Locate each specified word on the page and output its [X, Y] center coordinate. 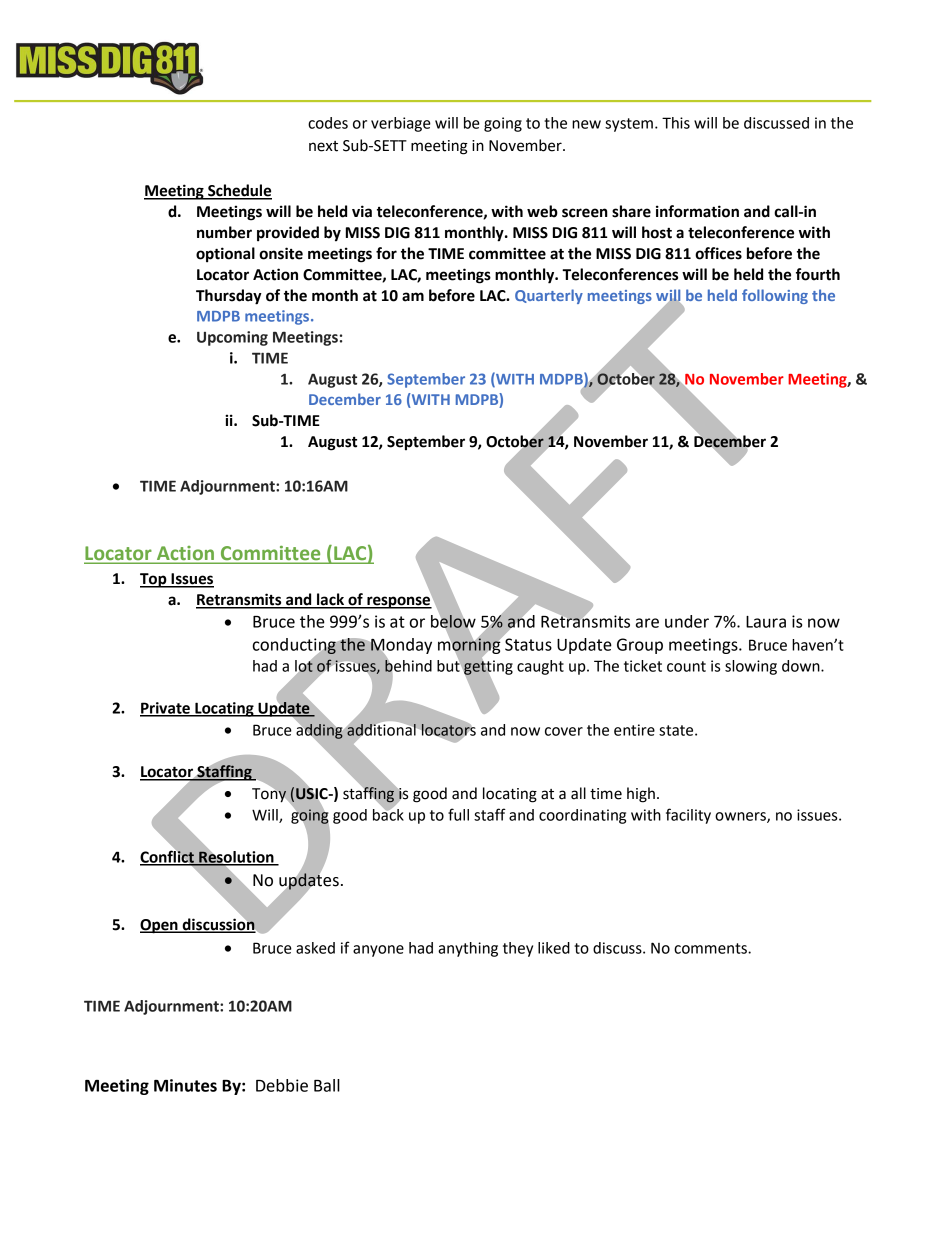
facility [688, 816]
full [458, 814]
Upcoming [232, 338]
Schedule [239, 191]
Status [528, 644]
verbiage [401, 124]
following [775, 296]
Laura [766, 622]
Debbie [282, 1085]
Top [154, 580]
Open [160, 926]
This [676, 123]
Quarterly [549, 296]
